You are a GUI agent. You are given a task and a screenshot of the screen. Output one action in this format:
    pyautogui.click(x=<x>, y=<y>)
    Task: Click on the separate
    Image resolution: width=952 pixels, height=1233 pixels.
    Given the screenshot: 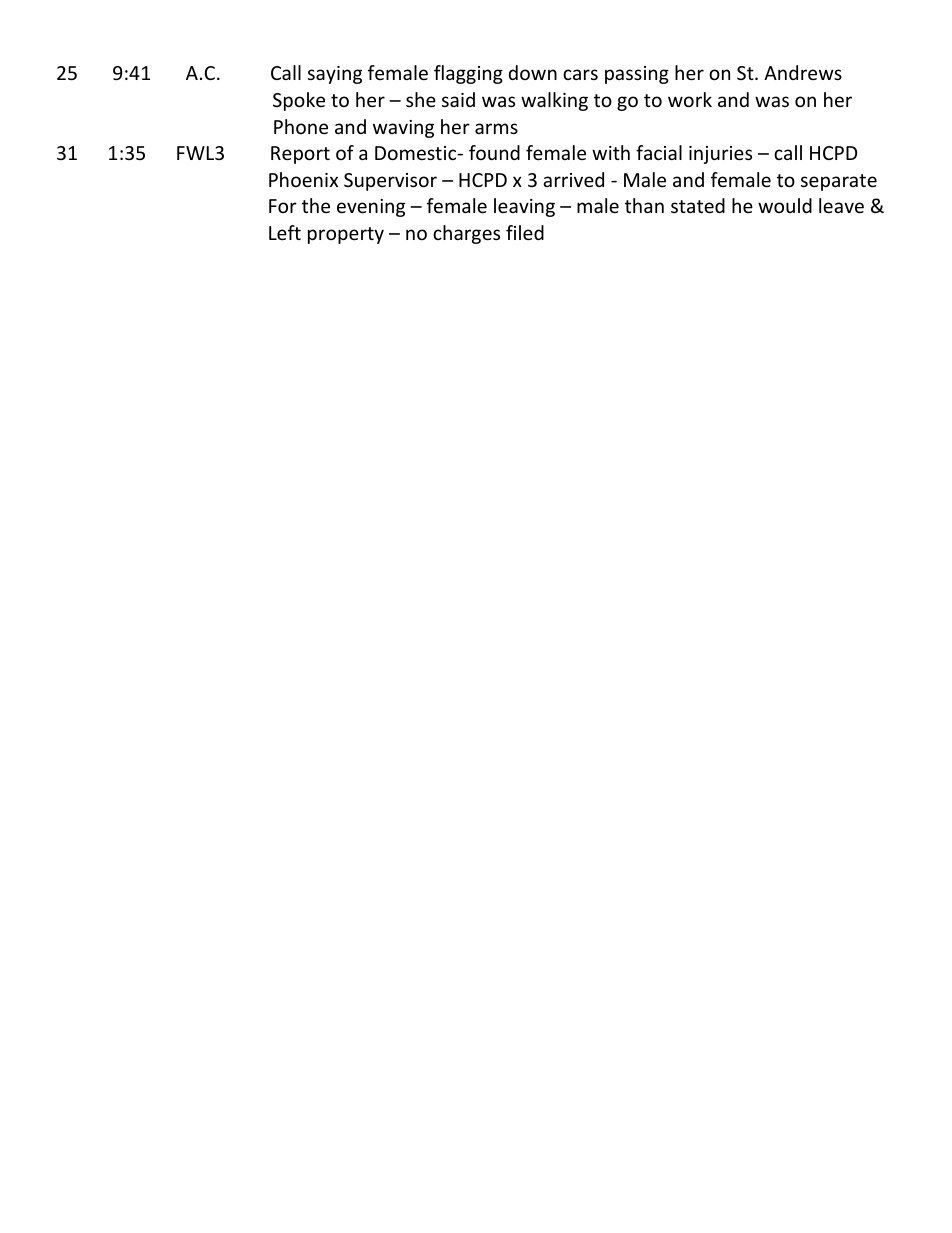 What is the action you would take?
    pyautogui.click(x=839, y=182)
